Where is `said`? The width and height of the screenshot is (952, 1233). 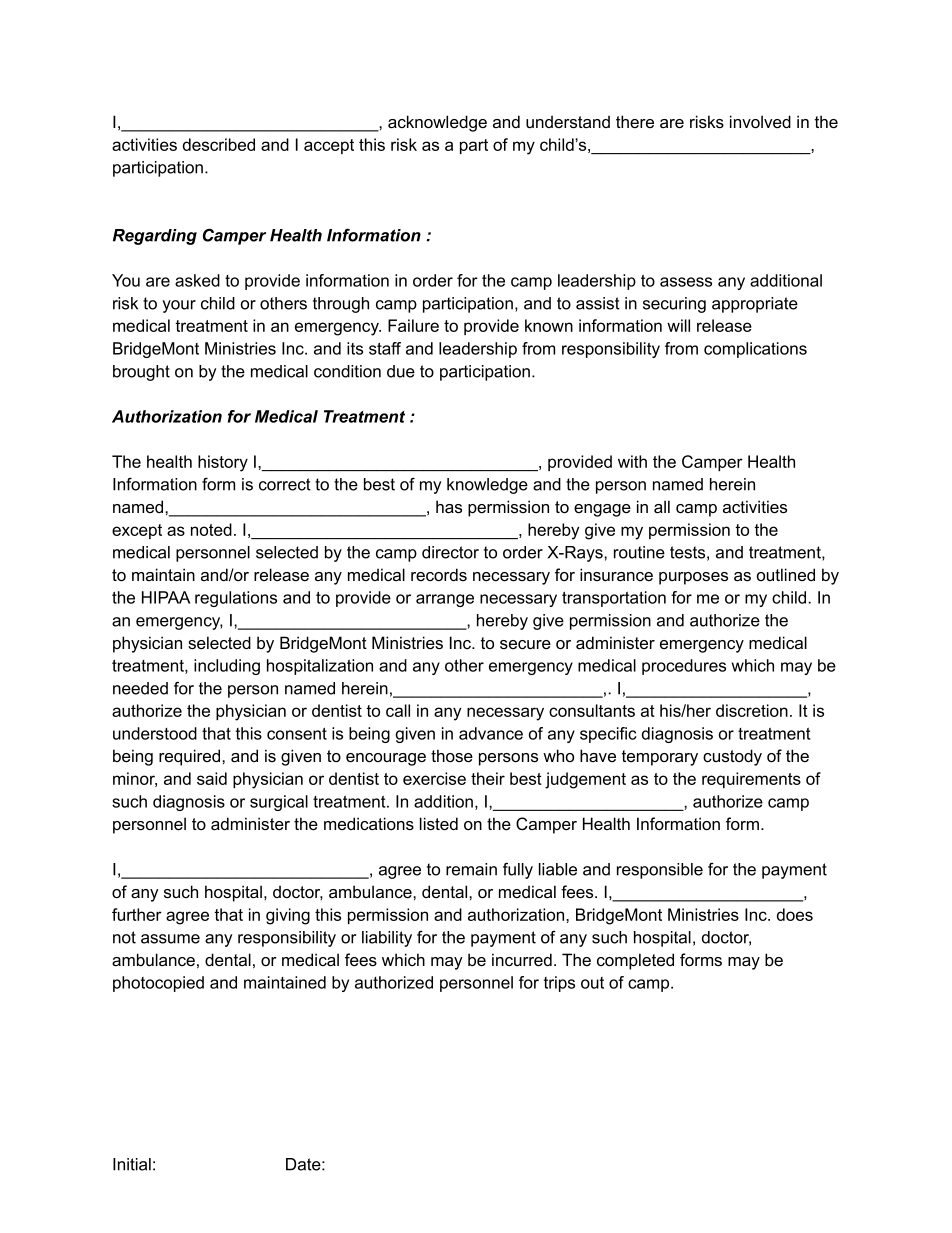 said is located at coordinates (212, 778).
